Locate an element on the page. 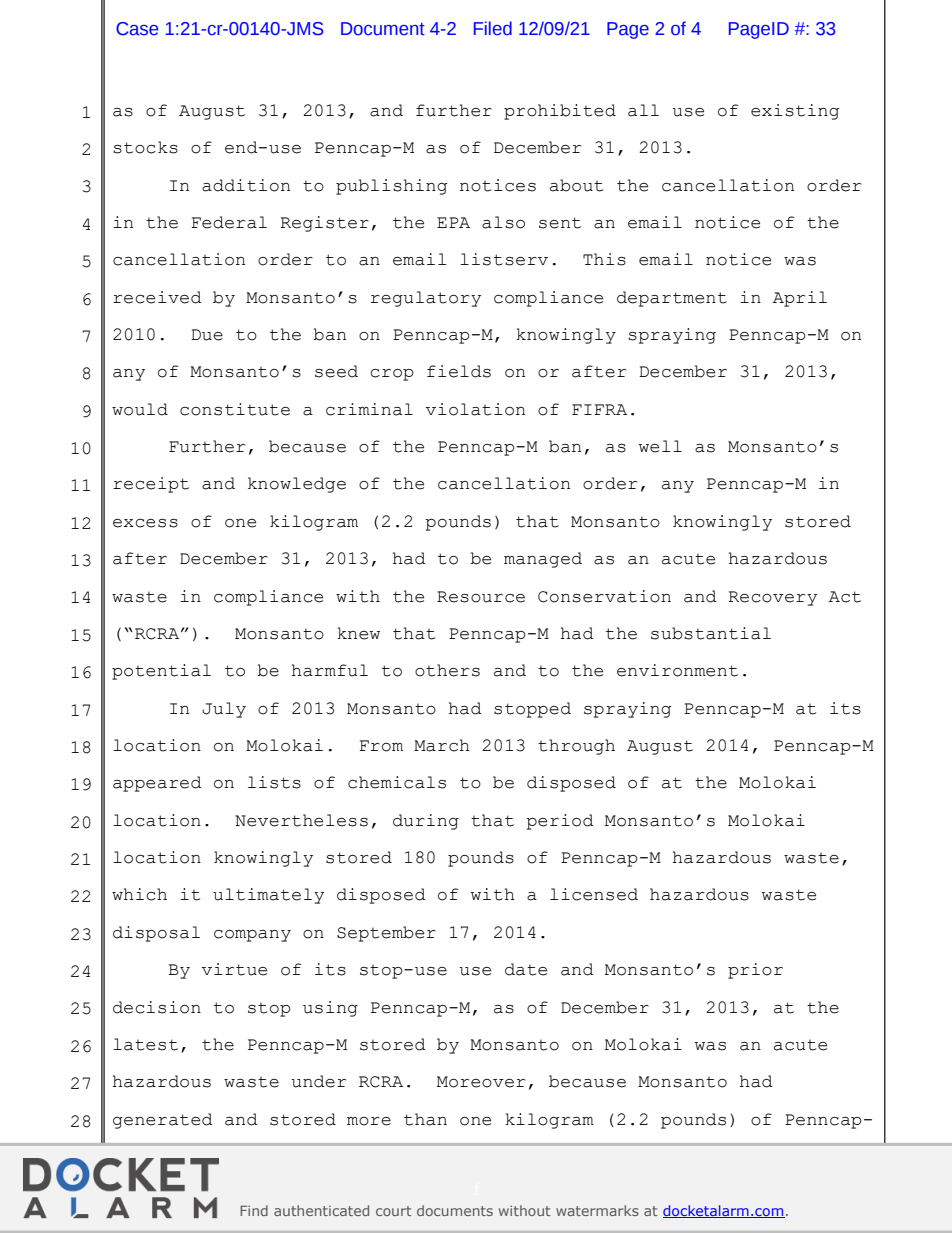 This image has height=1233, width=952. than is located at coordinates (425, 1119).
